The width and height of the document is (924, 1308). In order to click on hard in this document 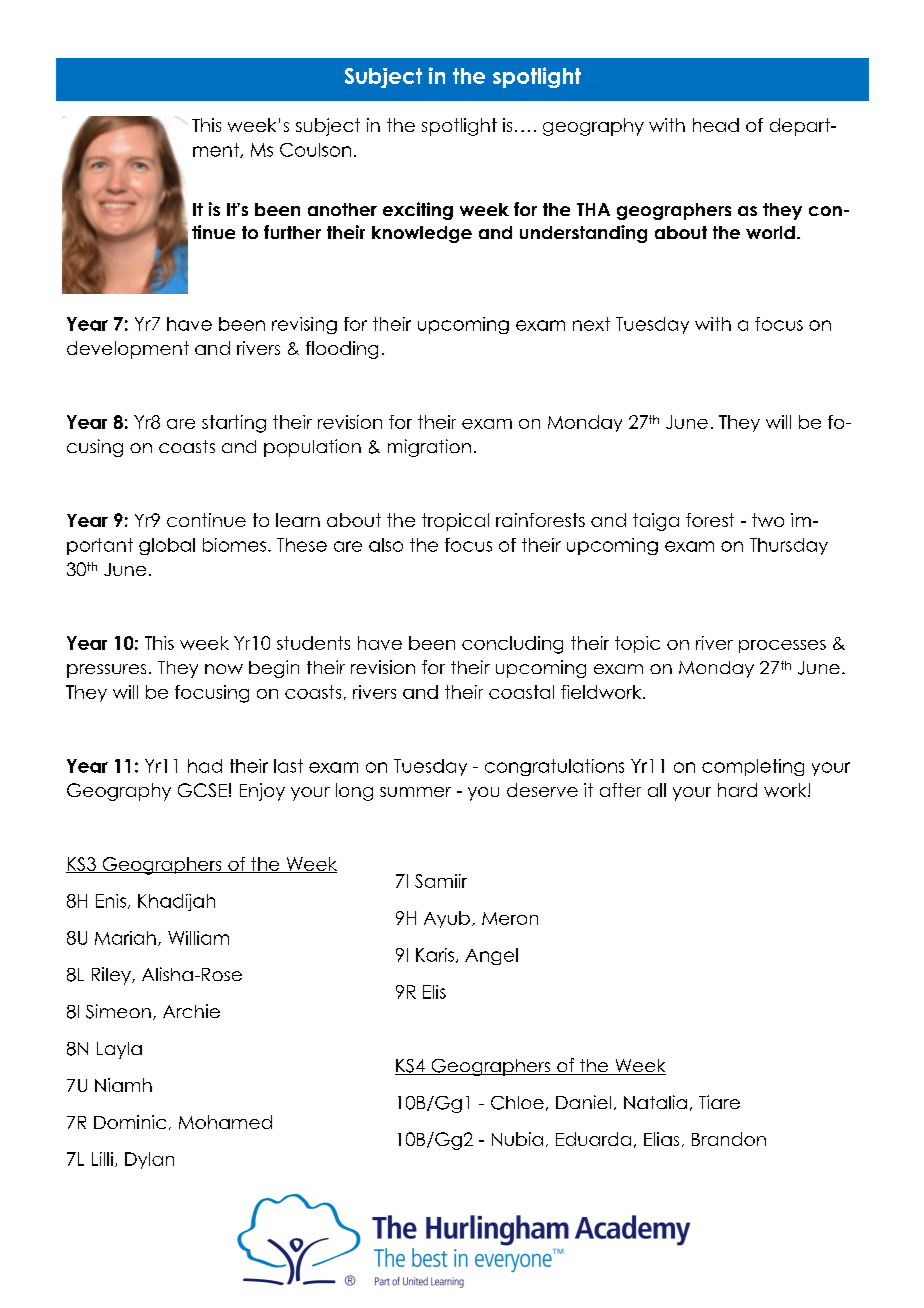, I will do `click(737, 790)`.
